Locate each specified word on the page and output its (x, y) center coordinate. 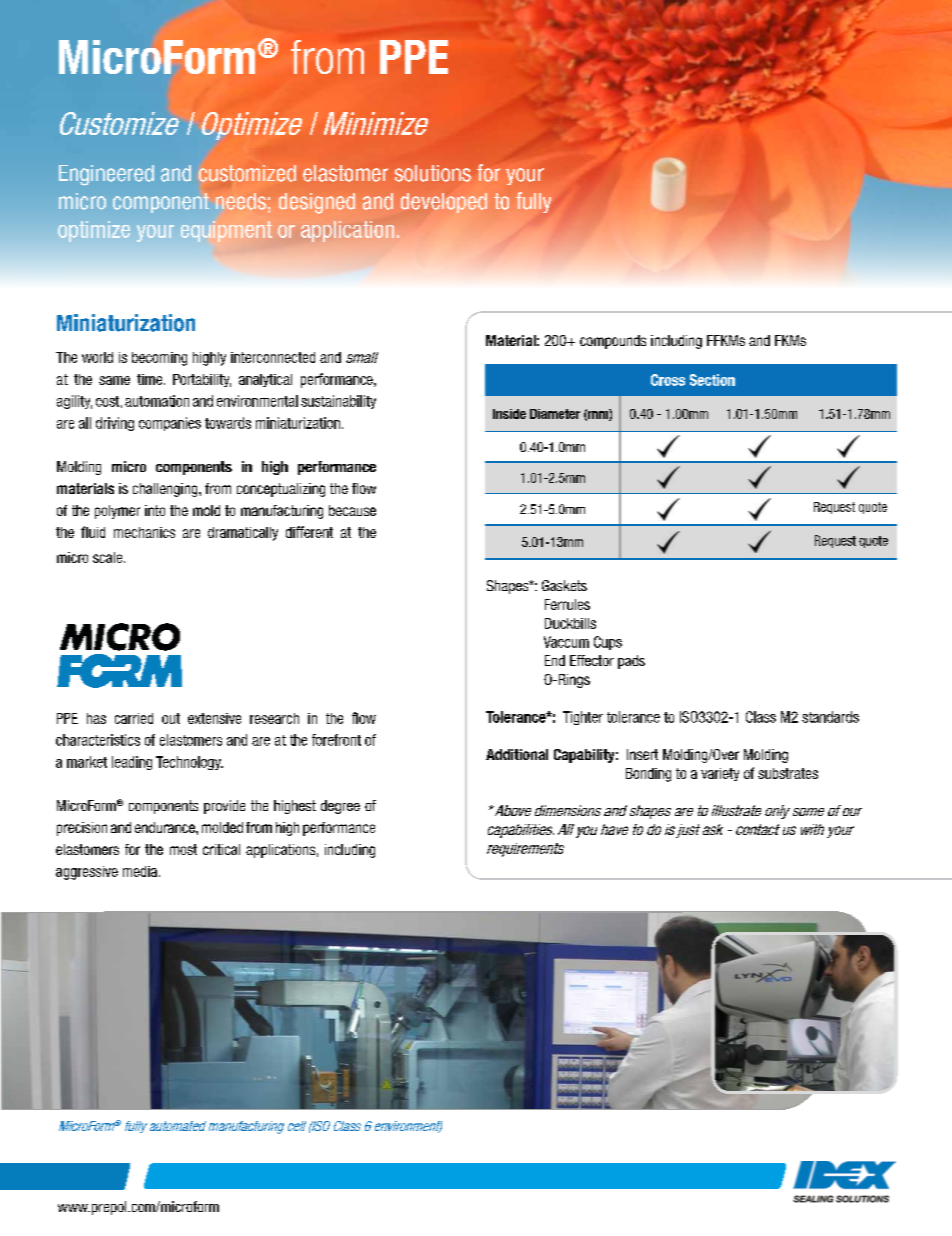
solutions (433, 173)
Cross (668, 380)
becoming (159, 359)
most (183, 849)
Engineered (106, 175)
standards (830, 717)
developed (444, 203)
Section (712, 380)
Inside (509, 414)
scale (109, 557)
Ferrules (567, 604)
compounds (613, 342)
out (171, 718)
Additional (517, 754)
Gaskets (564, 585)
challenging (166, 490)
